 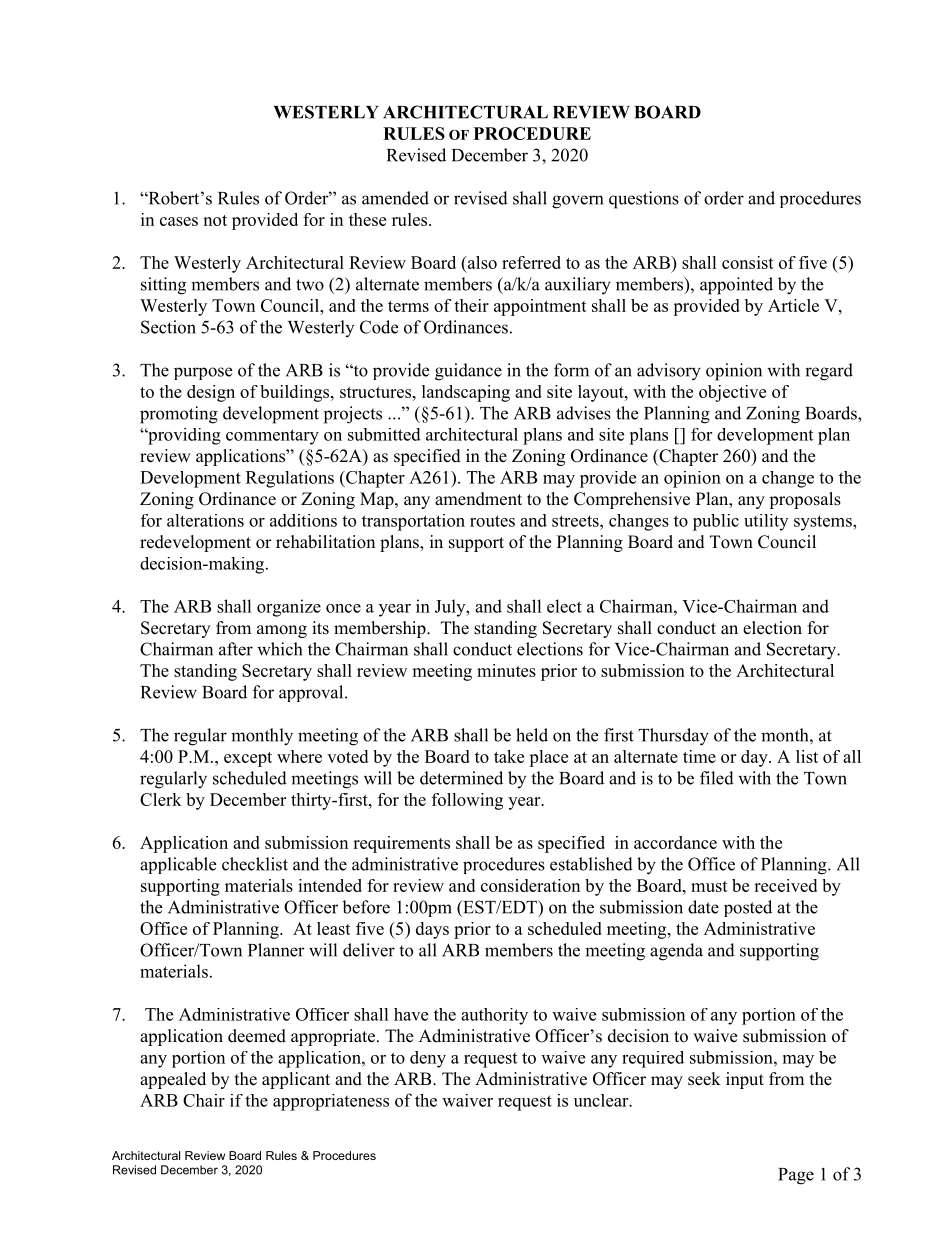 What do you see at coordinates (481, 262) in the screenshot?
I see `also` at bounding box center [481, 262].
